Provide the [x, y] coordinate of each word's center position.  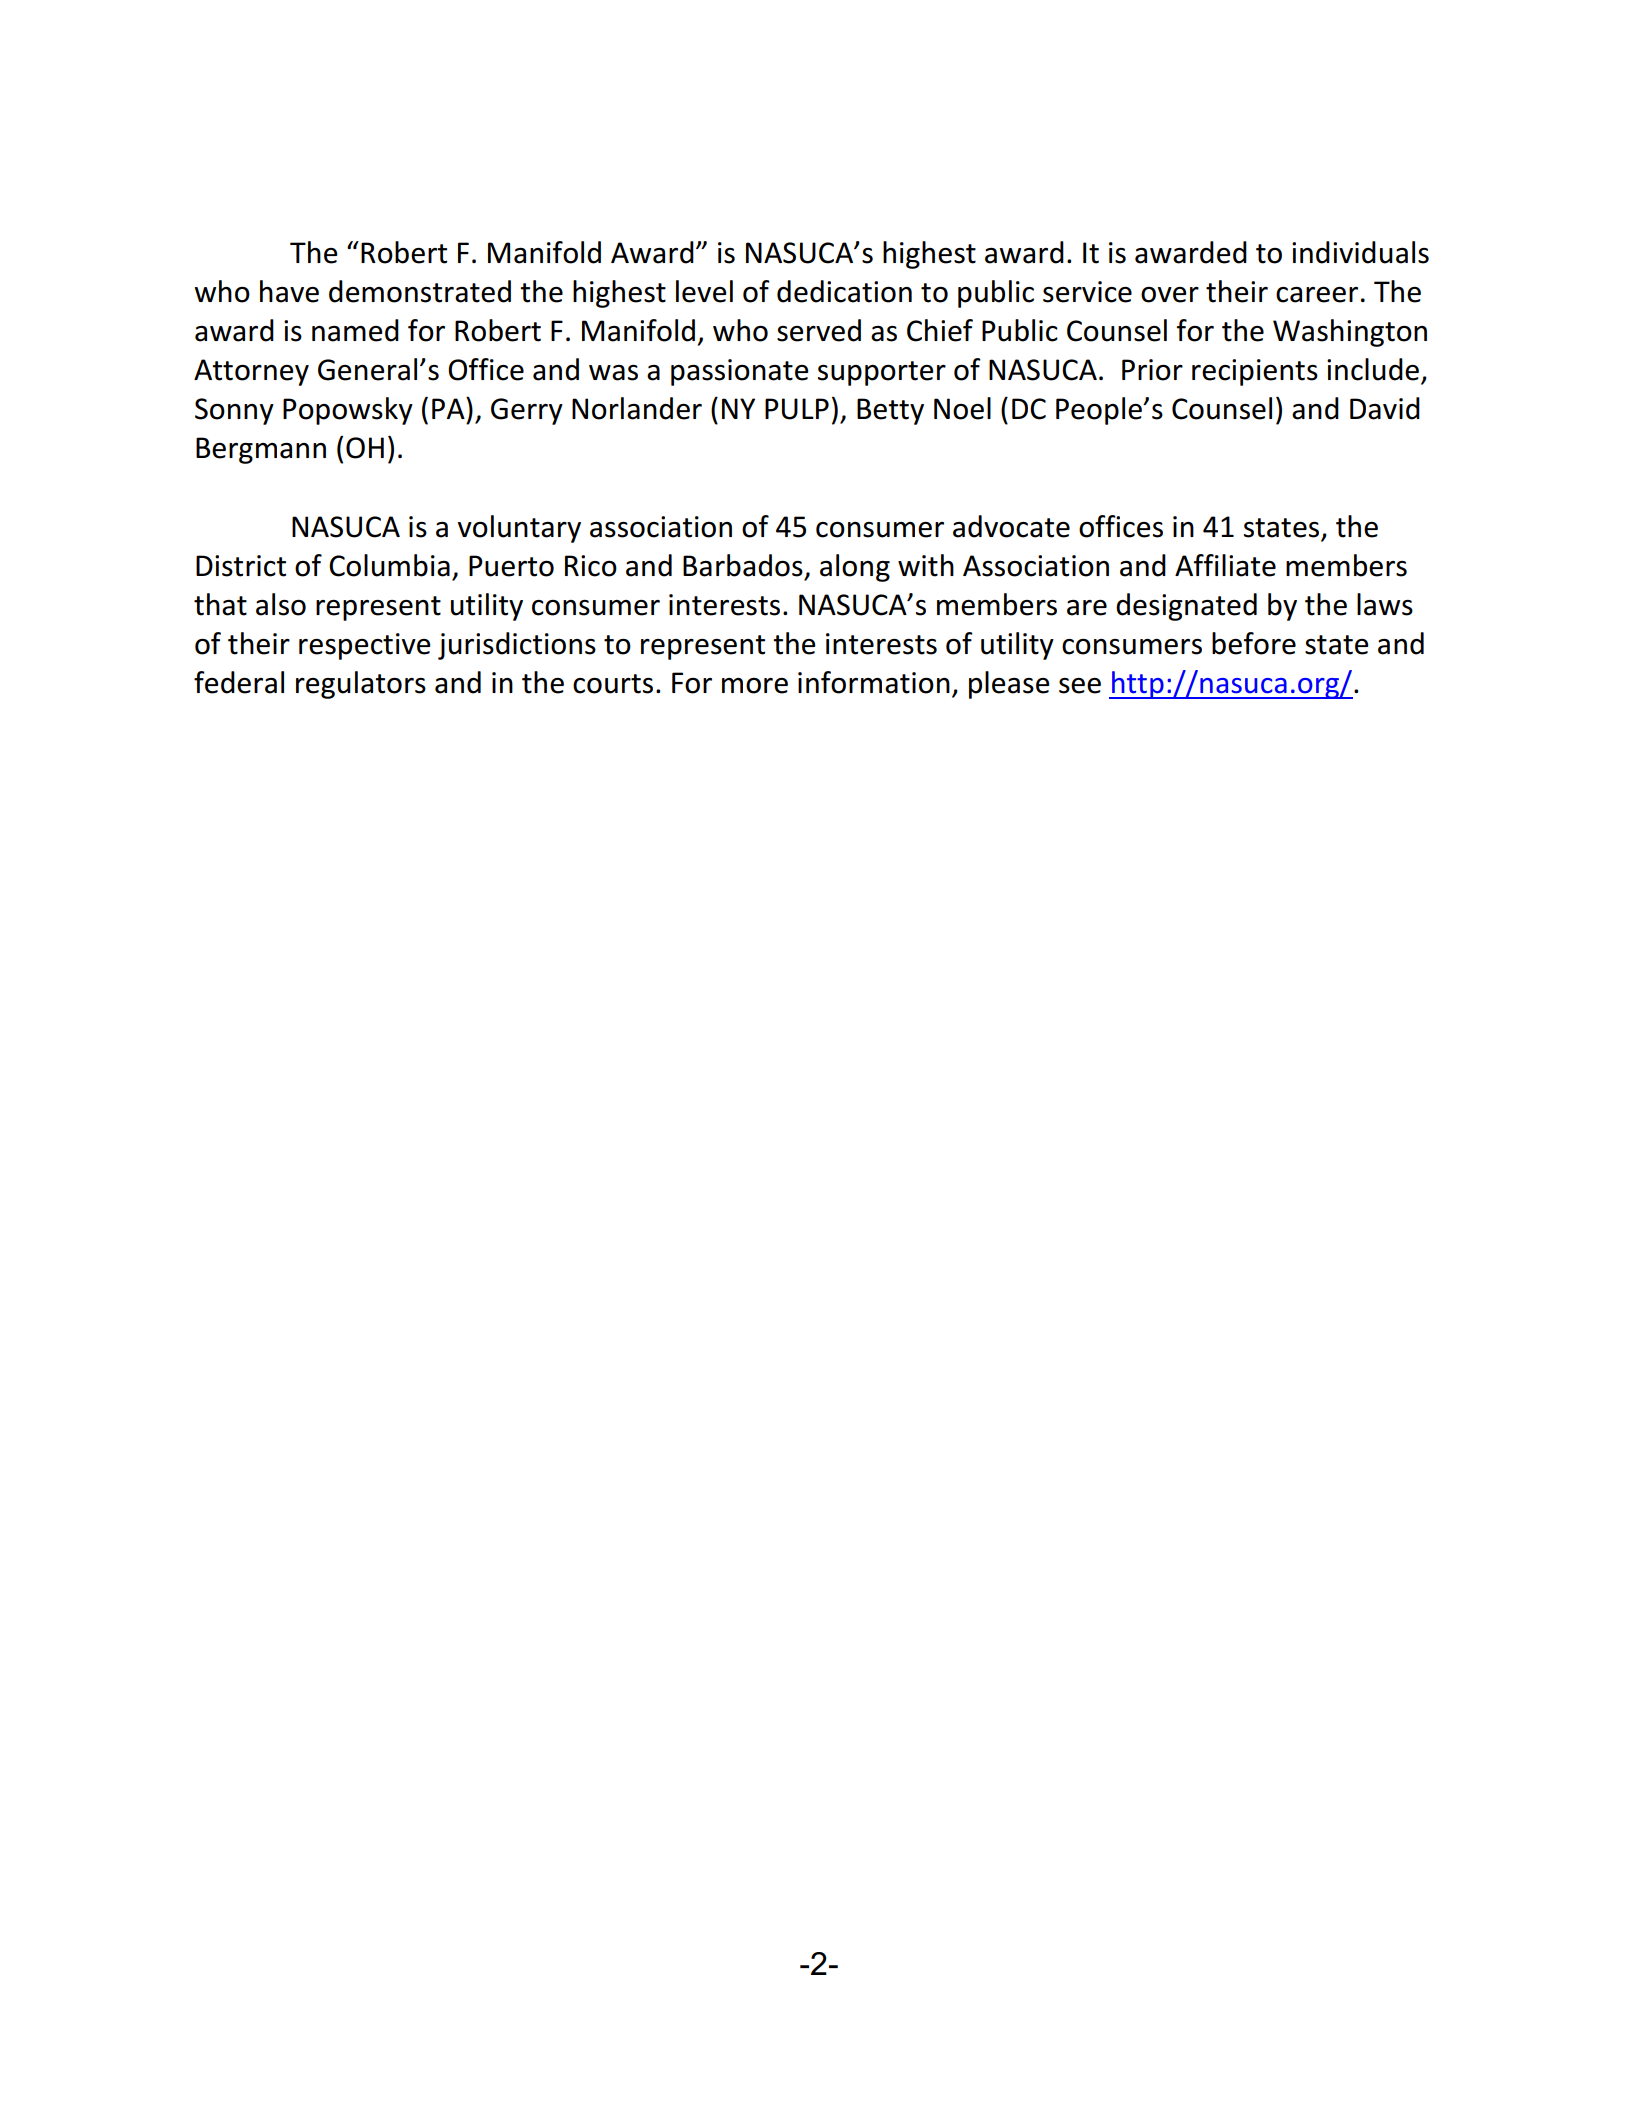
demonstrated [420, 291]
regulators [361, 685]
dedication [844, 291]
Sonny [234, 411]
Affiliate [1225, 565]
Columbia [389, 565]
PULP [797, 409]
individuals [1360, 252]
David [1385, 408]
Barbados [743, 565]
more [755, 686]
